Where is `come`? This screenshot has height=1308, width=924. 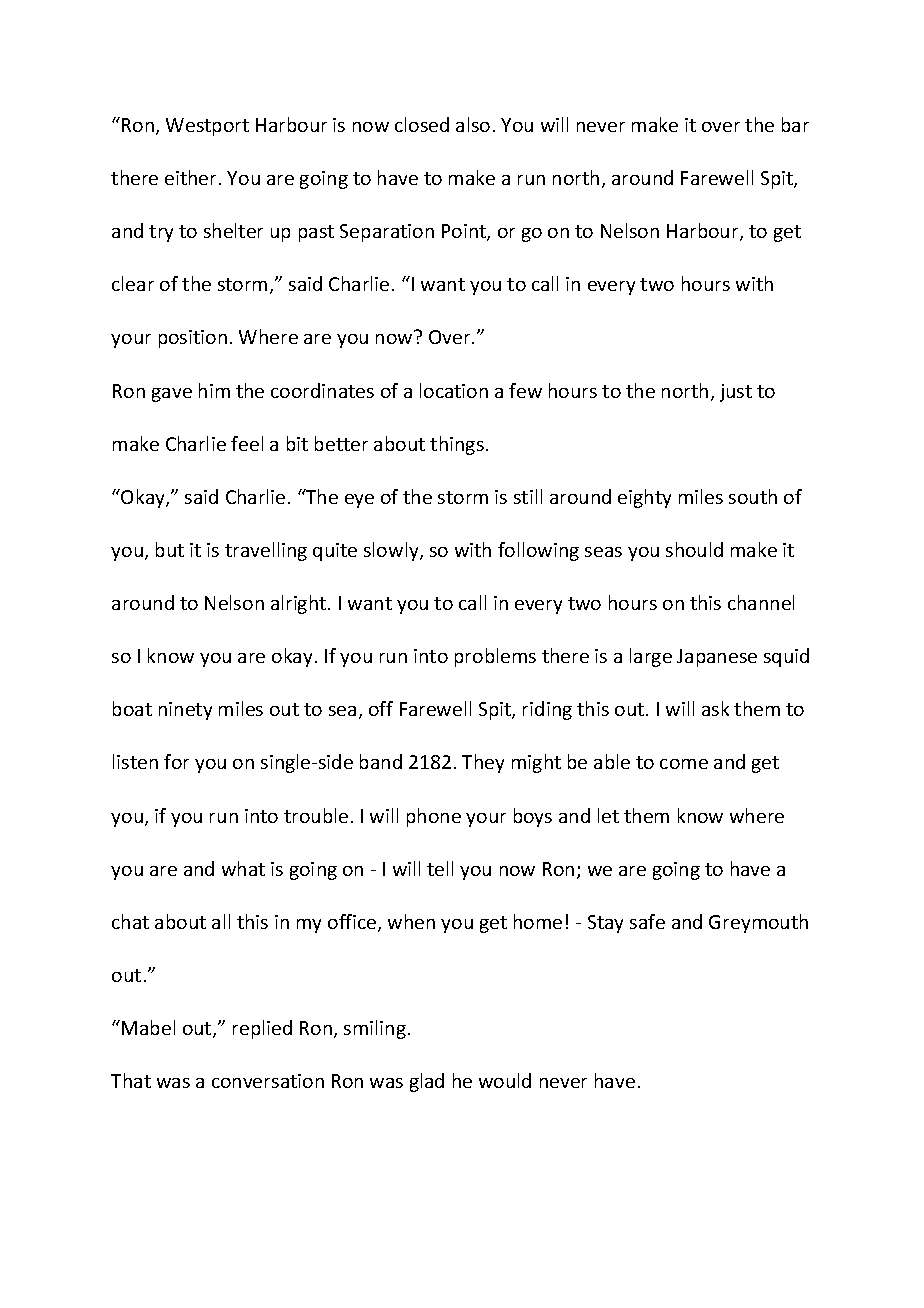
come is located at coordinates (684, 764).
